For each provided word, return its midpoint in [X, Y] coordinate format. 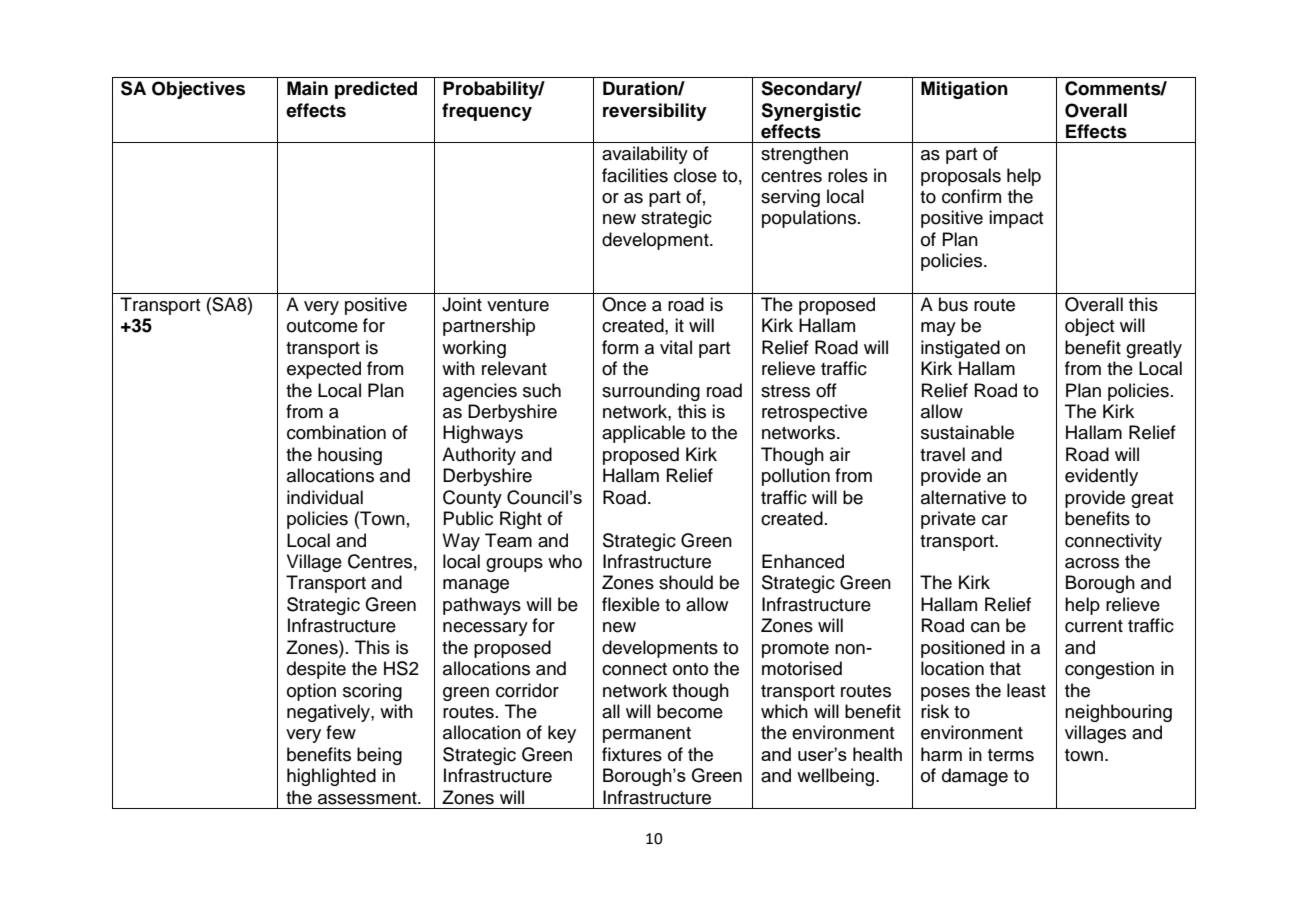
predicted [376, 90]
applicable [643, 434]
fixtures [632, 754]
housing [350, 456]
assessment [368, 798]
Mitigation [964, 90]
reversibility [655, 112]
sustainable [967, 432]
